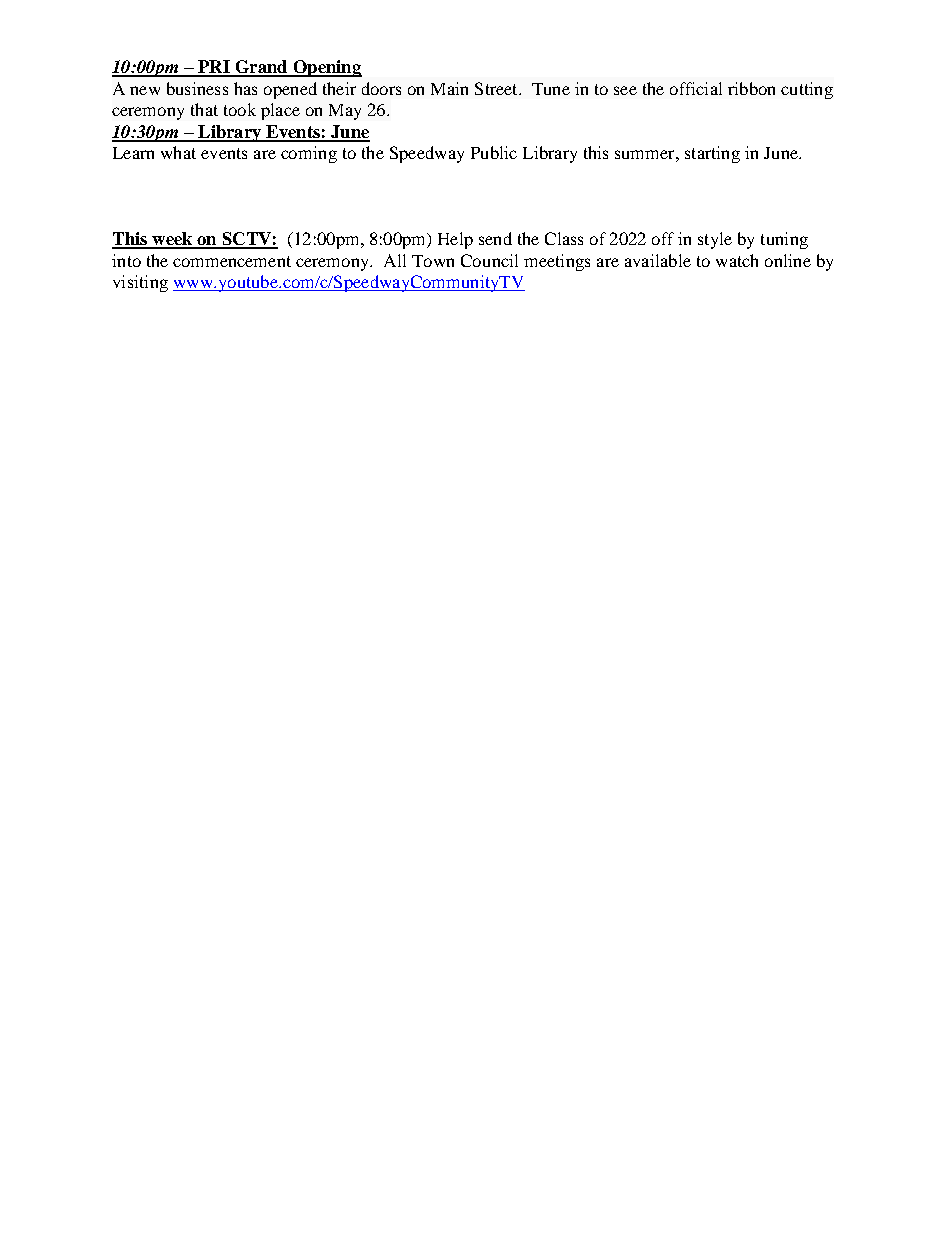 Image resolution: width=952 pixels, height=1233 pixels. I want to click on Public, so click(494, 152).
